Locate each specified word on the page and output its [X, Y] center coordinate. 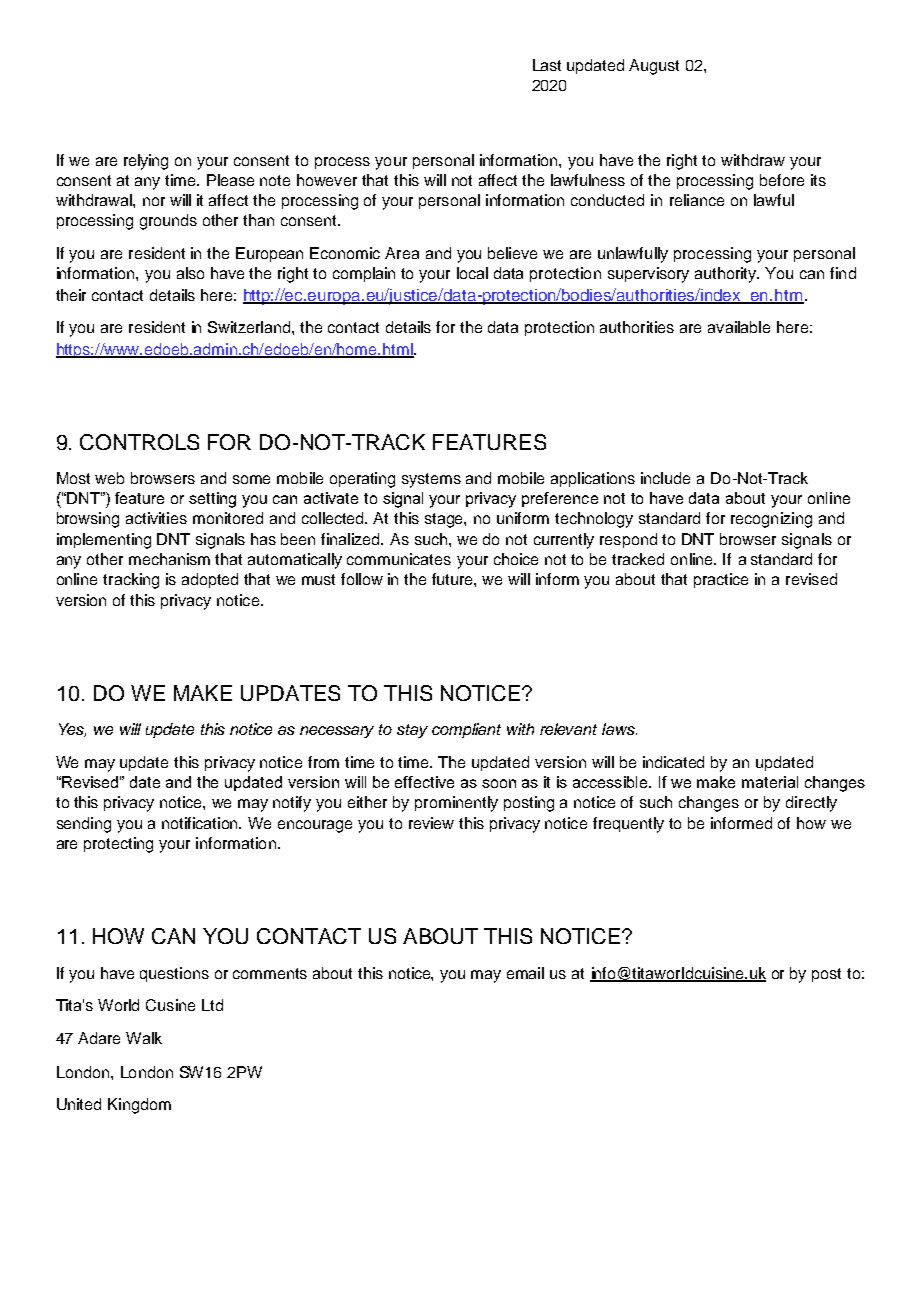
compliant [466, 730]
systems [431, 480]
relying [146, 162]
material [770, 782]
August [654, 67]
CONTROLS [139, 442]
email [525, 973]
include [665, 478]
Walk [144, 1038]
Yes [72, 730]
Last [547, 65]
